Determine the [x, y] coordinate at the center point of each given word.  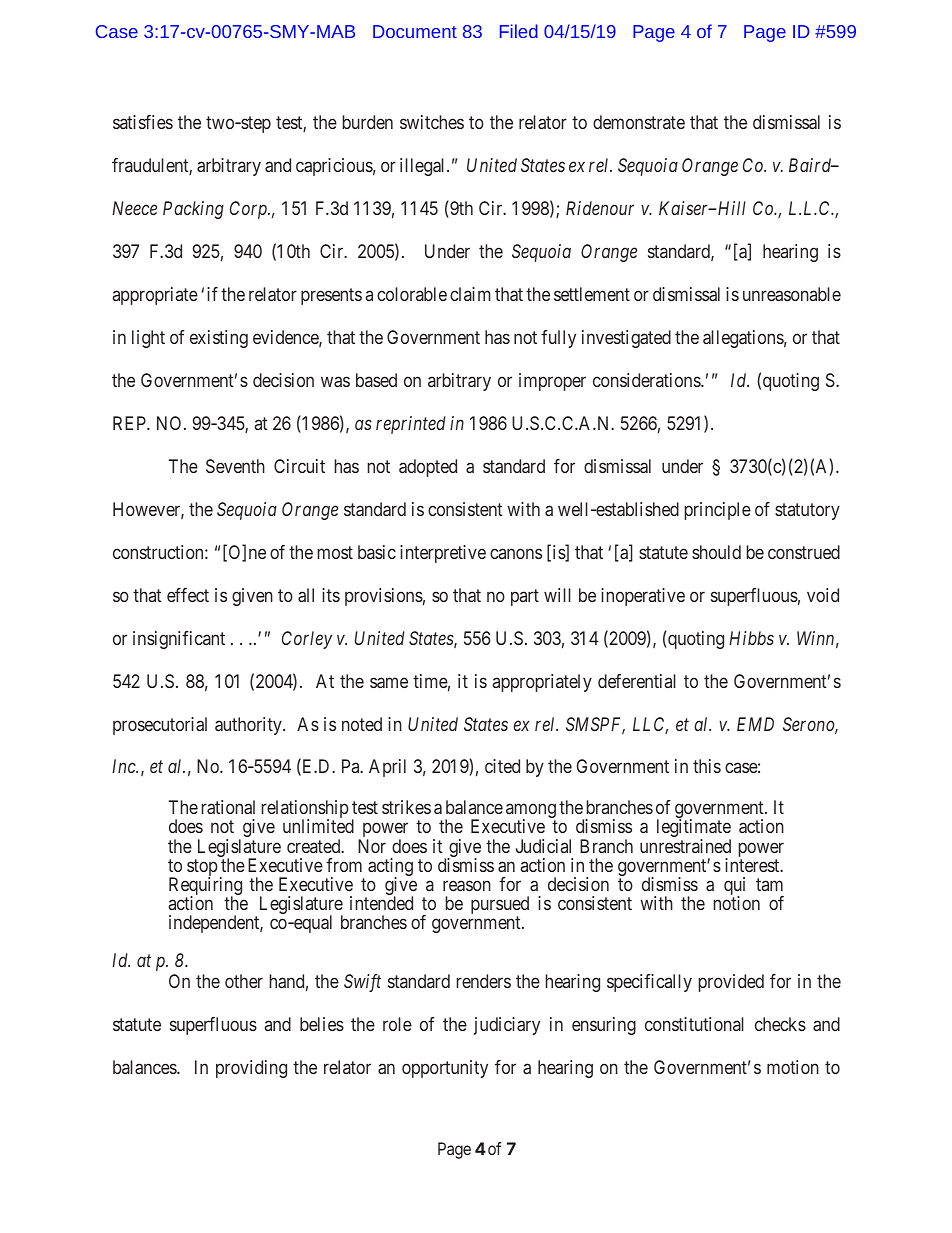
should [716, 552]
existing [219, 339]
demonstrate [639, 122]
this [707, 766]
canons [516, 553]
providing [251, 1069]
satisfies [143, 122]
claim [470, 294]
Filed [519, 31]
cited [502, 766]
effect [188, 595]
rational [228, 807]
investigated [626, 339]
